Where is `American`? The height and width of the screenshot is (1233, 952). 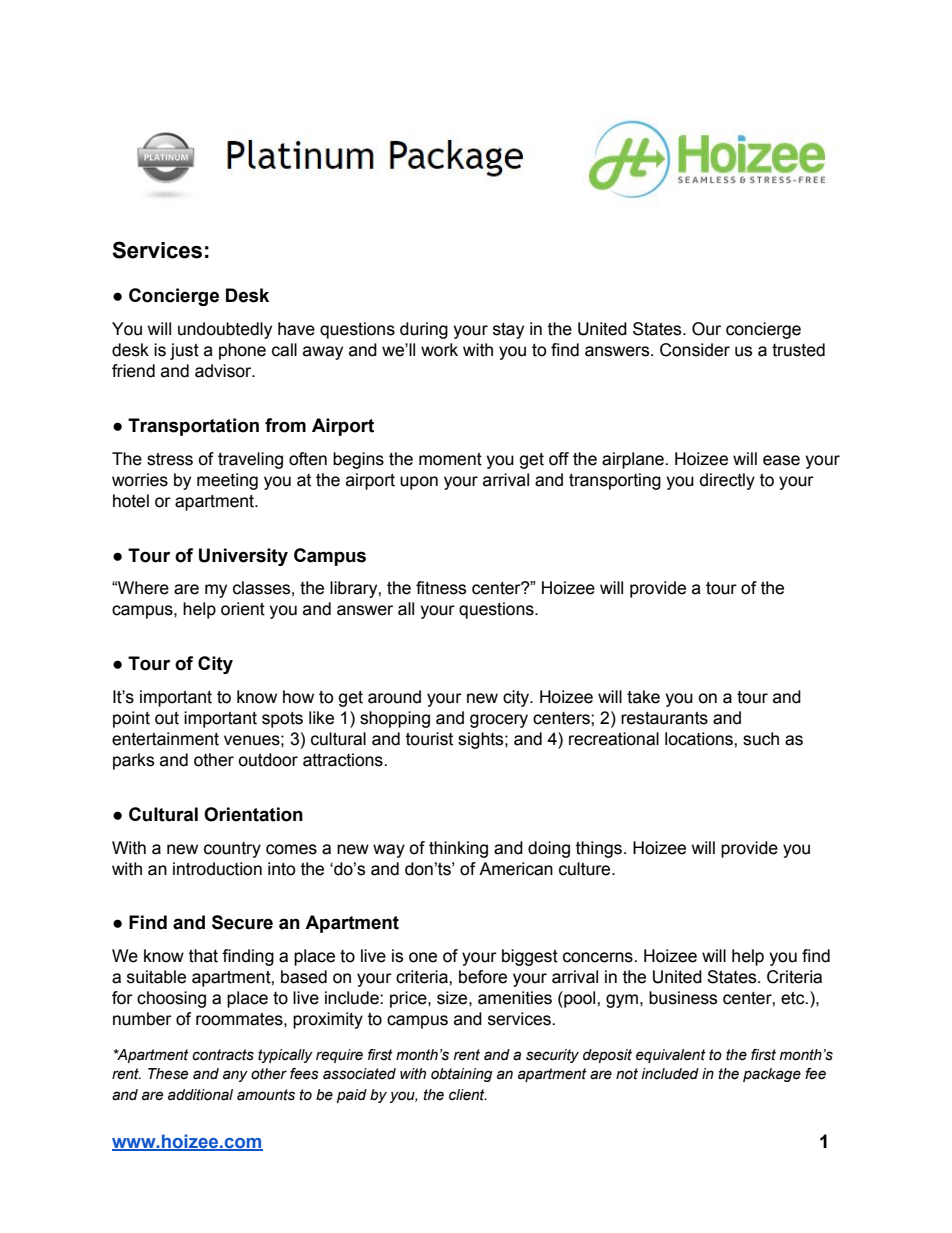 American is located at coordinates (516, 869).
